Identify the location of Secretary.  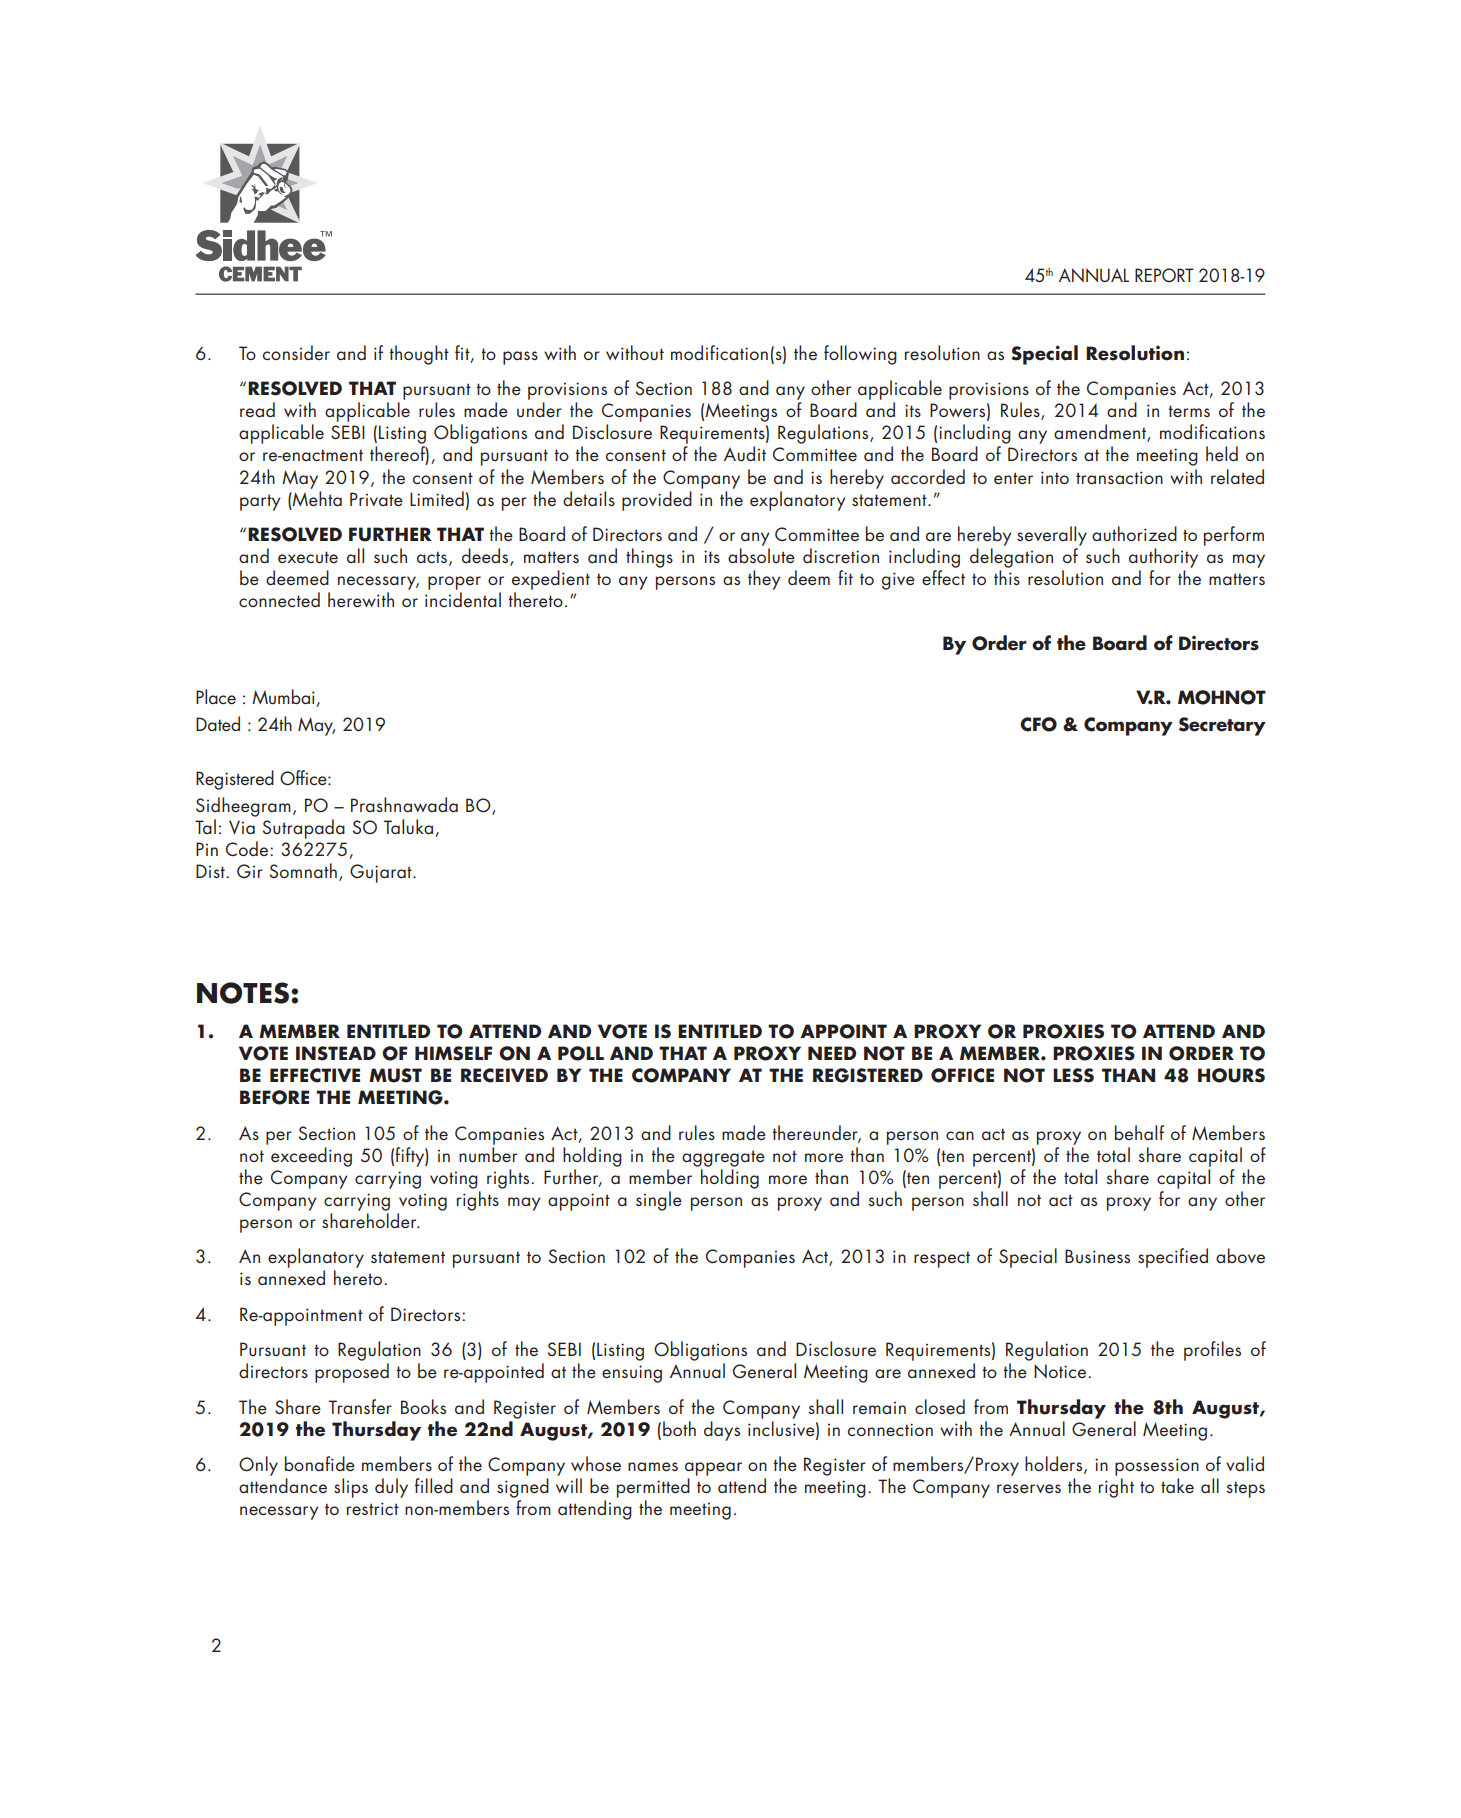
(1222, 726).
